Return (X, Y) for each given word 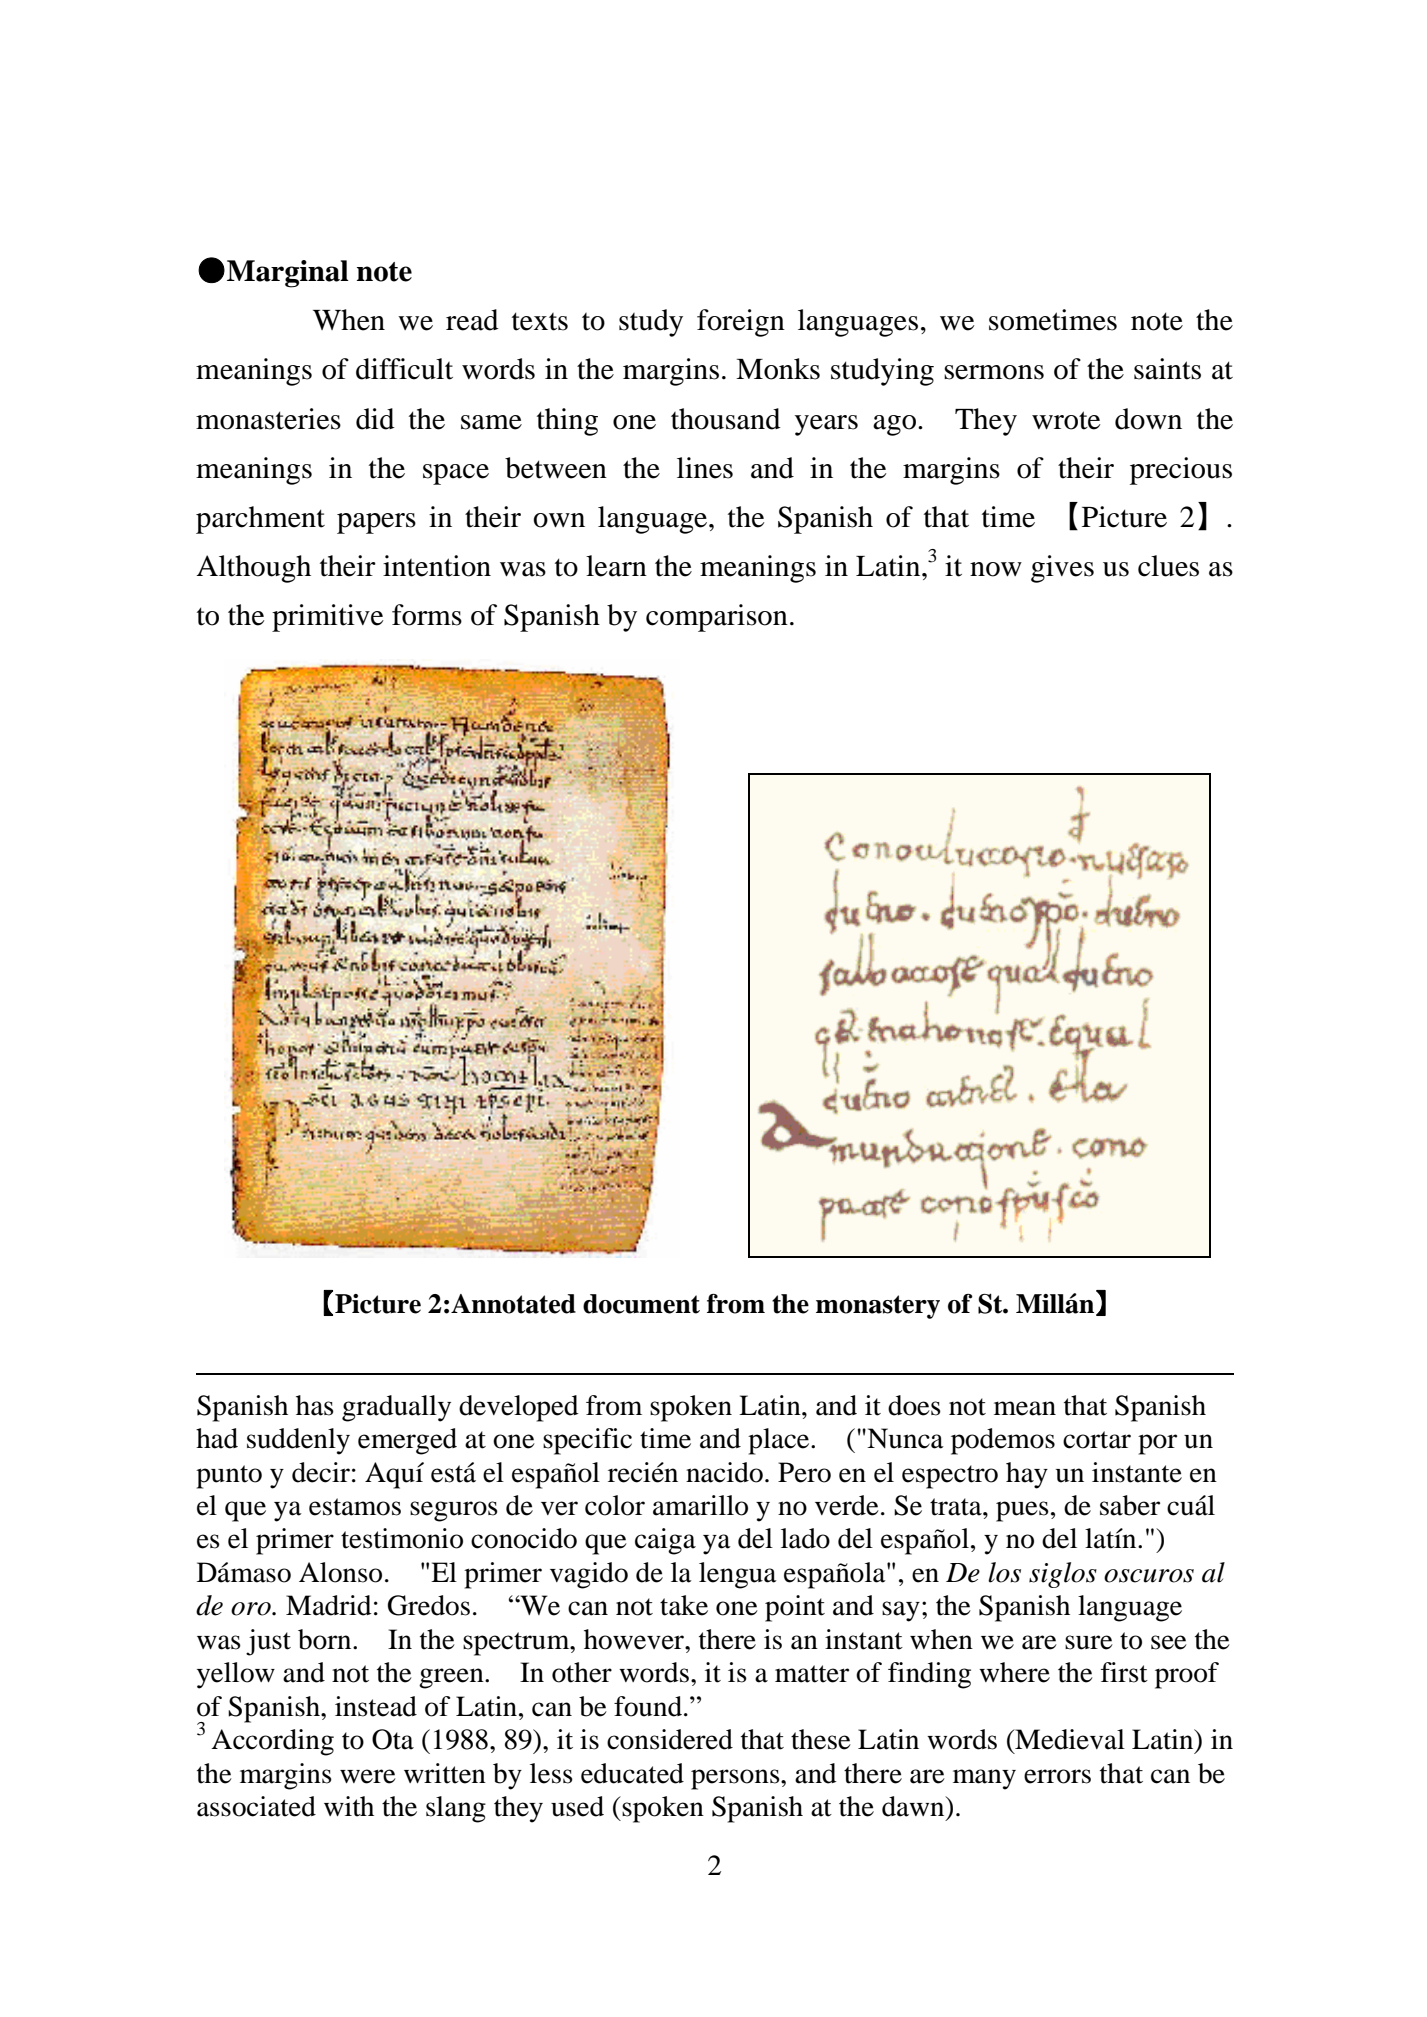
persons (736, 1779)
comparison (717, 618)
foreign (741, 323)
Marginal (288, 274)
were (368, 1776)
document (641, 1304)
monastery (878, 1307)
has (315, 1405)
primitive (327, 618)
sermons (994, 372)
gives (1062, 569)
